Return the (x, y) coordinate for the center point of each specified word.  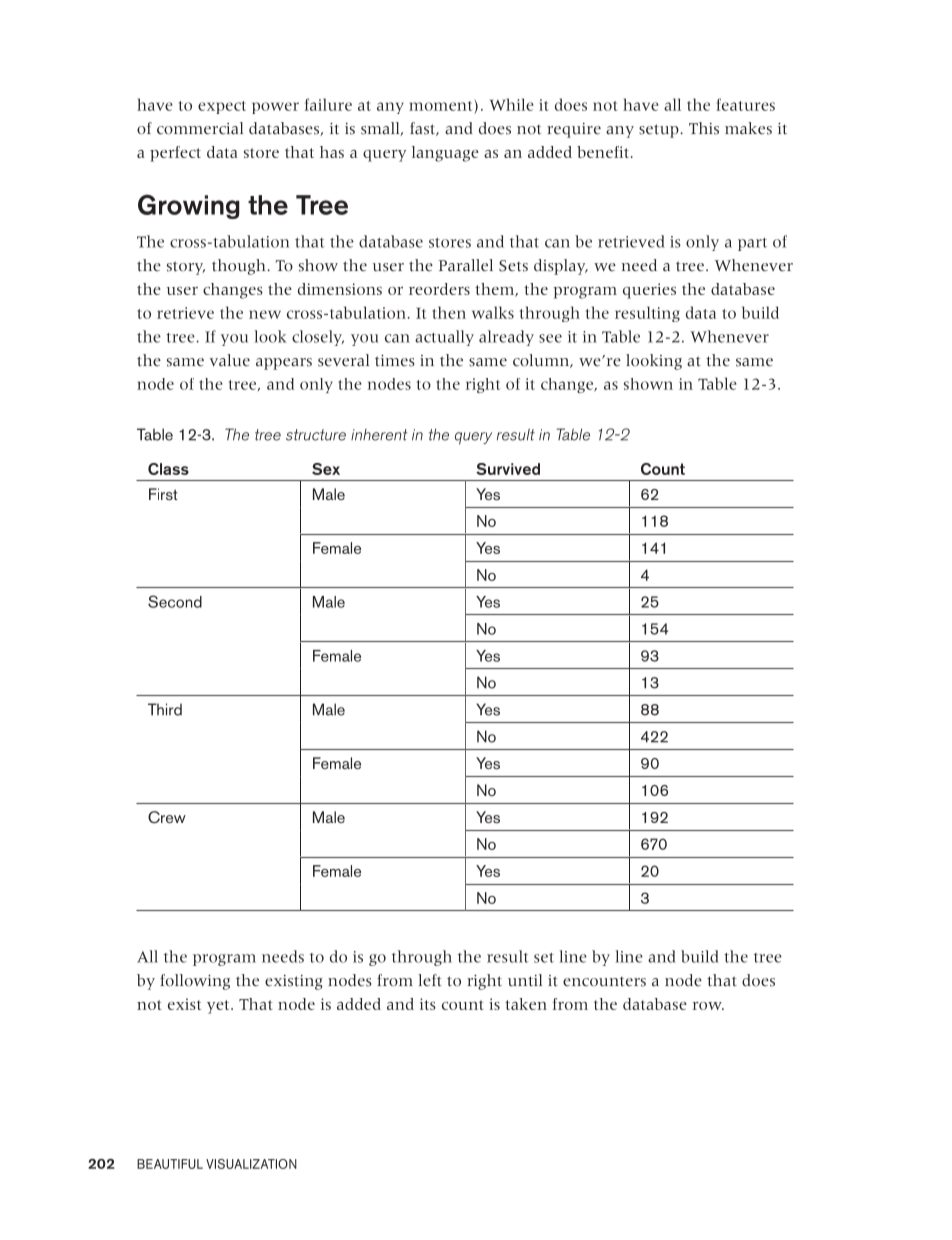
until (525, 980)
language (445, 154)
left (430, 980)
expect (222, 107)
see (550, 338)
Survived (508, 469)
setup (660, 131)
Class (168, 469)
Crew (167, 817)
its (428, 1004)
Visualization (251, 1164)
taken (526, 1004)
